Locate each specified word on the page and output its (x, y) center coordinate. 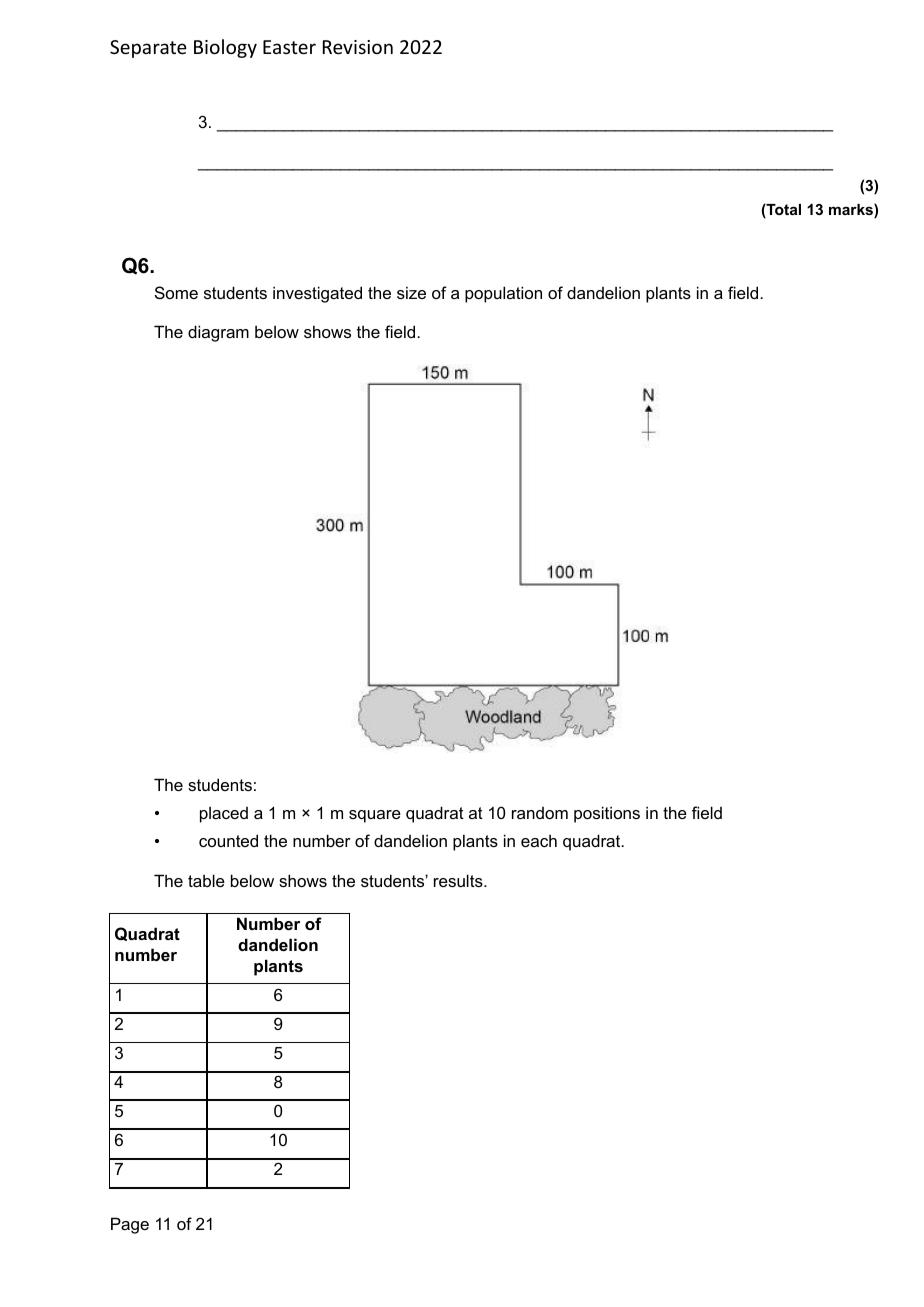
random (540, 813)
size (411, 292)
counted (228, 840)
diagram (218, 333)
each (539, 840)
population (503, 294)
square (375, 816)
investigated (317, 294)
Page (130, 1225)
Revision (358, 47)
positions (607, 814)
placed (224, 815)
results (459, 880)
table (206, 880)
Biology (225, 48)
